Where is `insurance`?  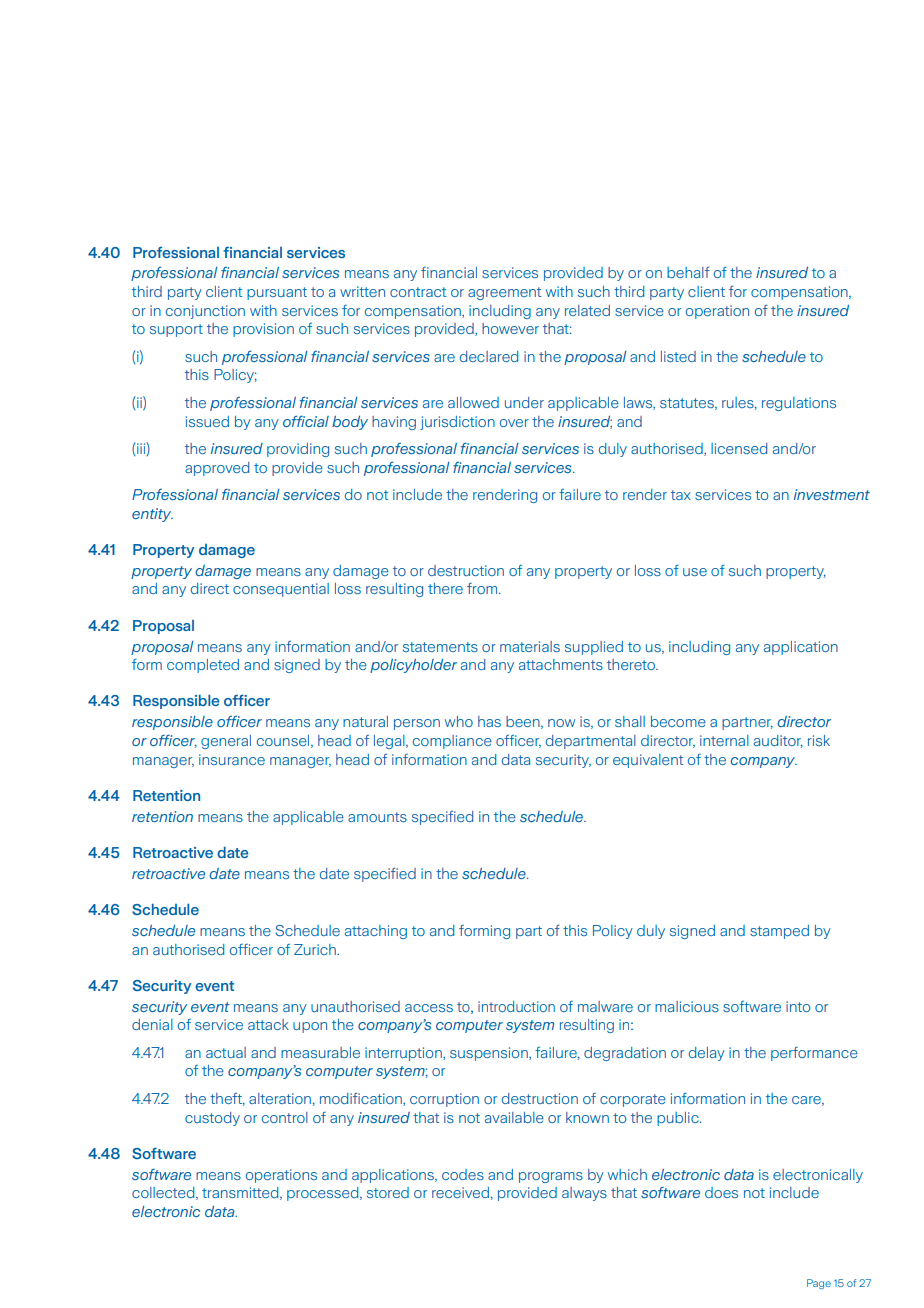 insurance is located at coordinates (232, 759).
